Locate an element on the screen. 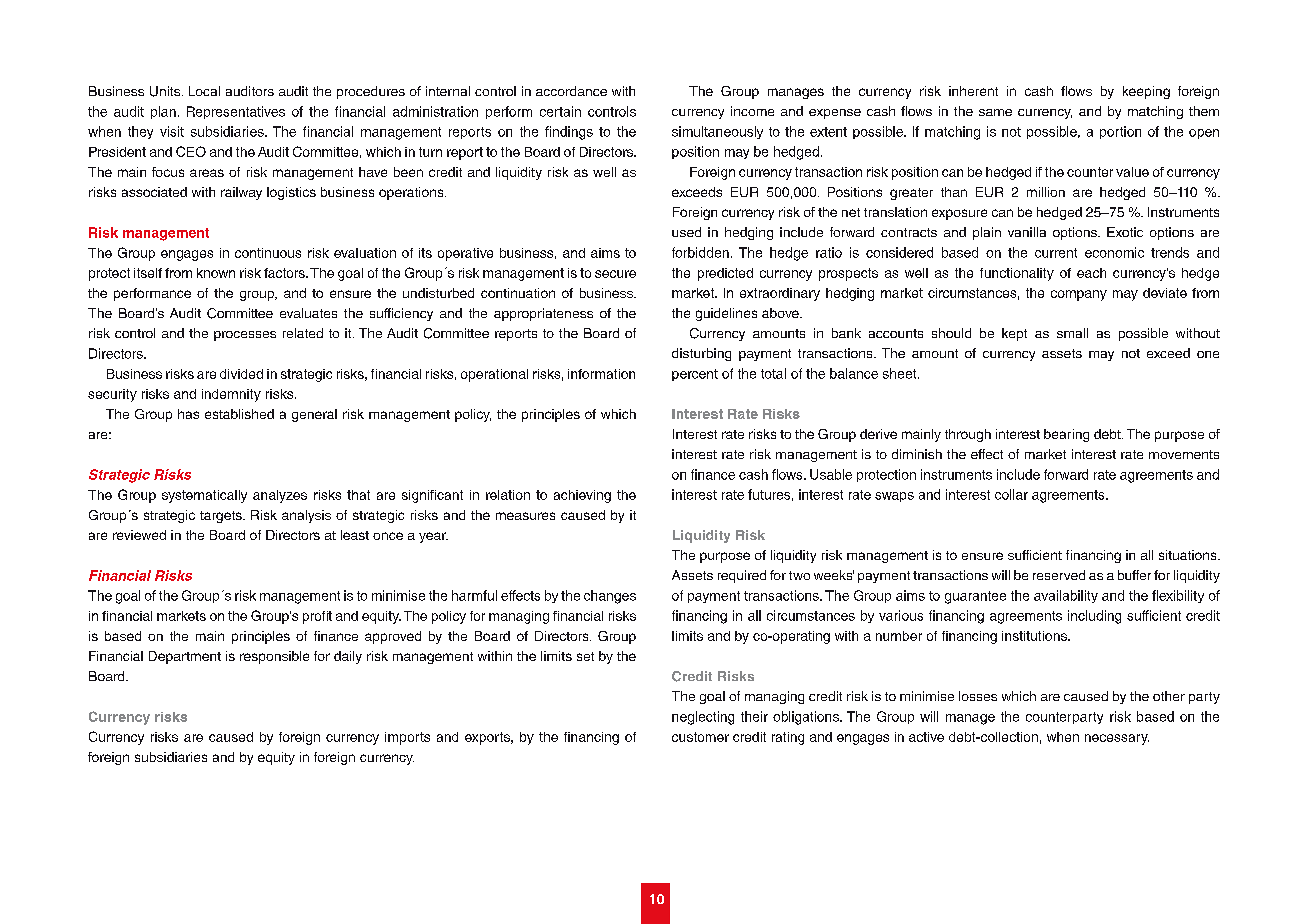  income is located at coordinates (752, 111).
